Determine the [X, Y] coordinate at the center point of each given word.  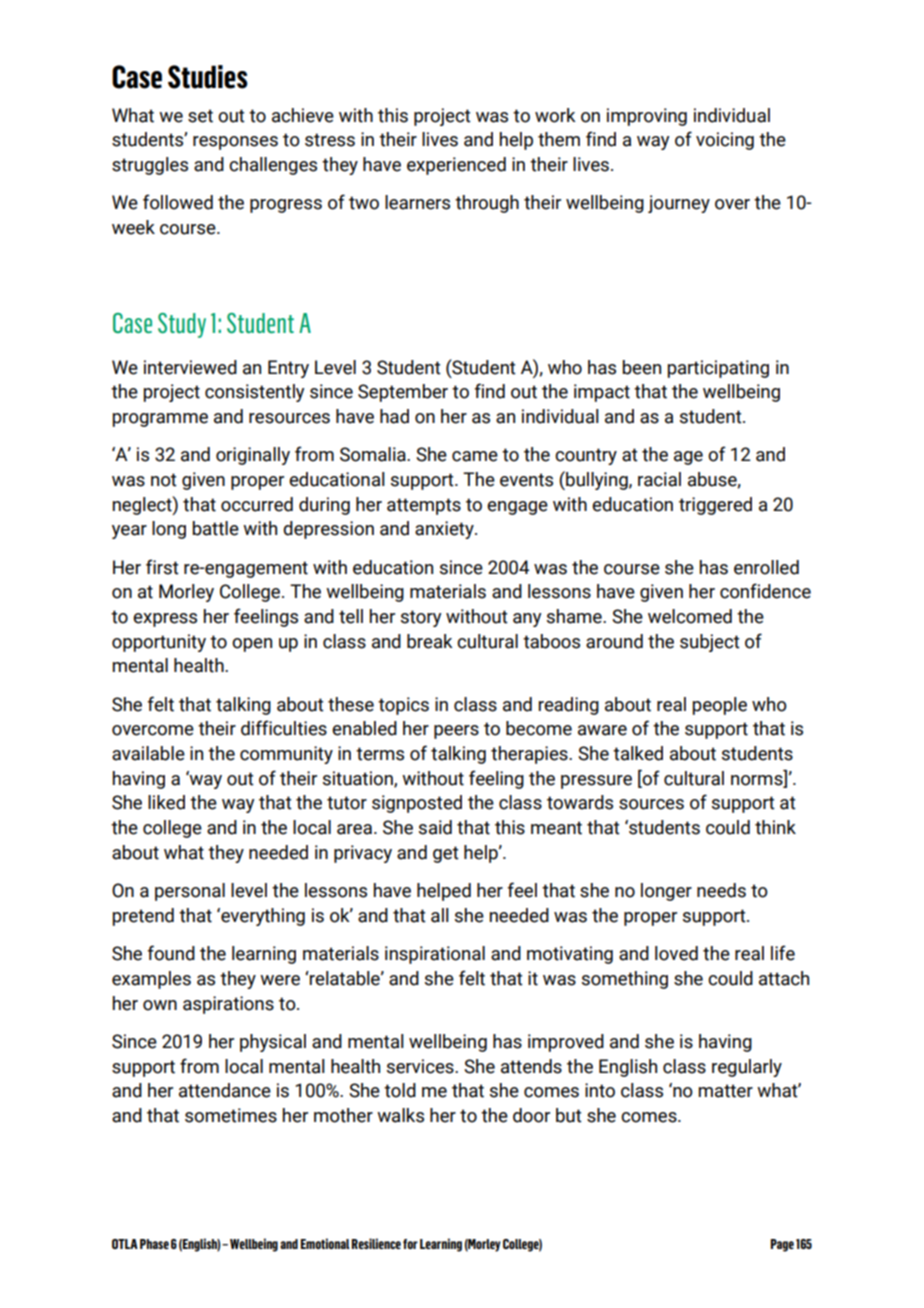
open [252, 645]
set [200, 116]
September [403, 393]
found [171, 953]
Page [782, 1245]
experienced [456, 166]
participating [718, 369]
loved [676, 953]
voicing [725, 141]
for [410, 1244]
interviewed [190, 367]
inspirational [435, 955]
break [430, 641]
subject [710, 643]
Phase [154, 1244]
